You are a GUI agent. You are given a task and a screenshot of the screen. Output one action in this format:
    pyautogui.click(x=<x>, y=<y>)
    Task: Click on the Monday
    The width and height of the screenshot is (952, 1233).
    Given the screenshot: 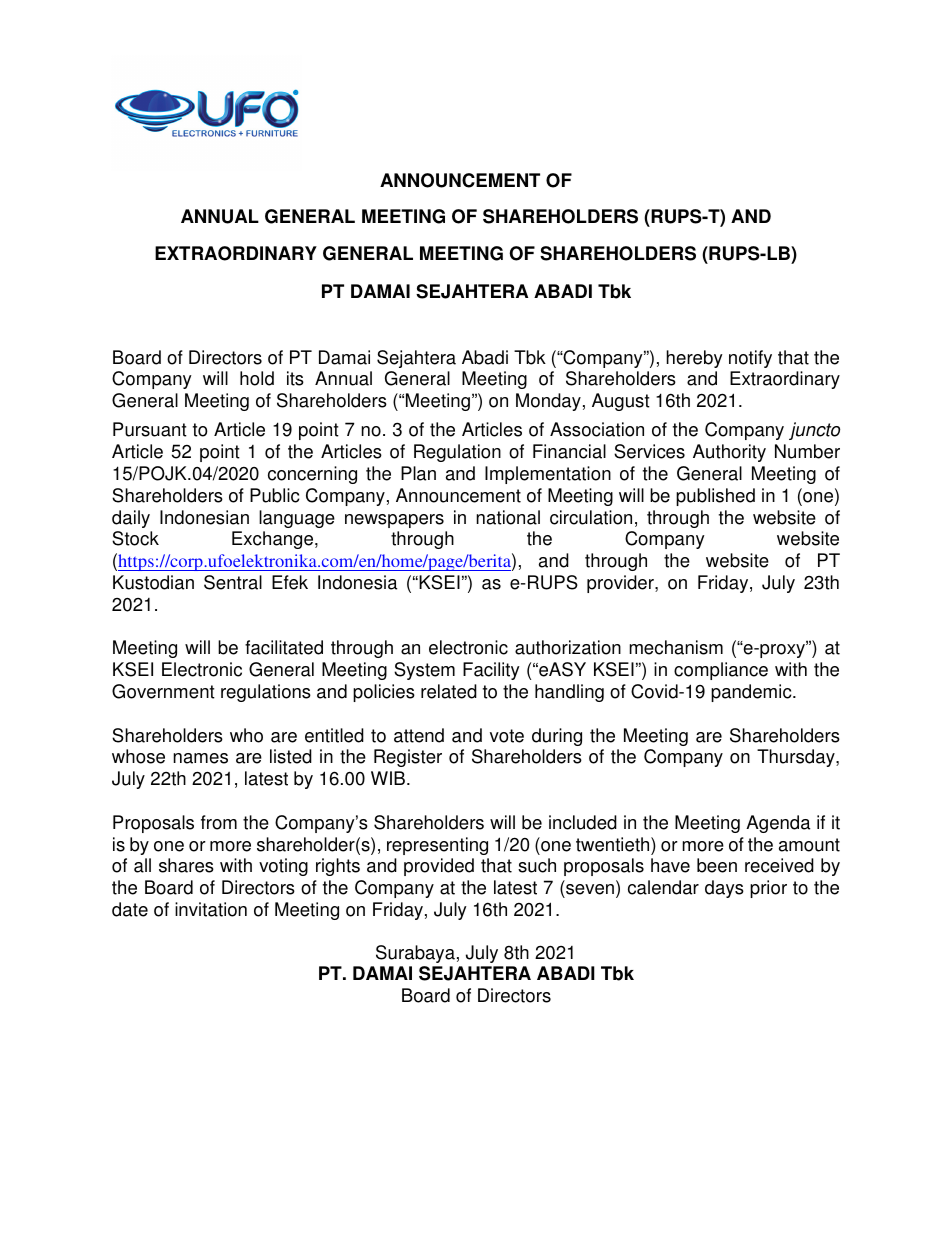 What is the action you would take?
    pyautogui.click(x=548, y=402)
